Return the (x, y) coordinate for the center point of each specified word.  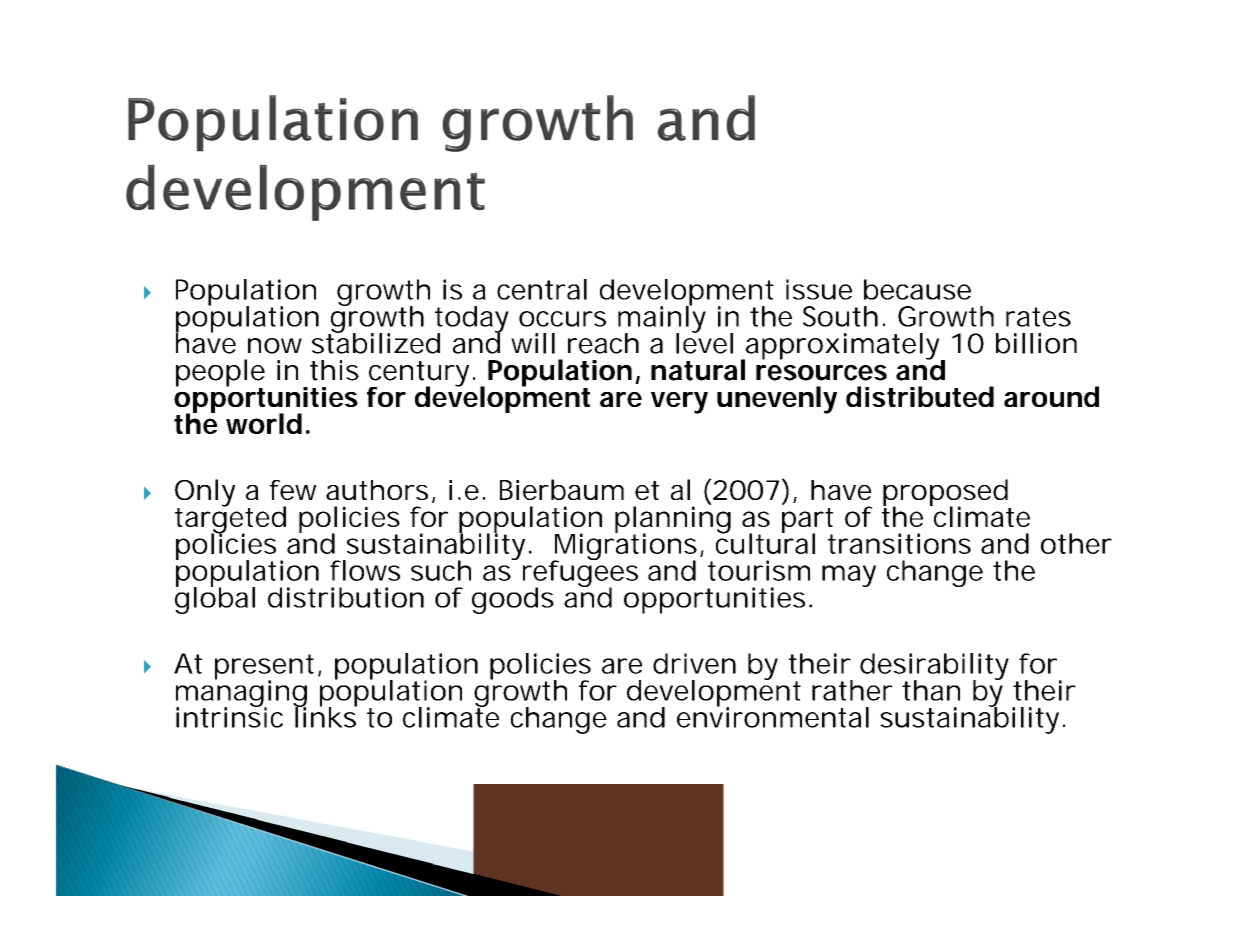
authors (380, 491)
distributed (920, 396)
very (679, 403)
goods (513, 600)
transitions (899, 543)
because (917, 289)
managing (241, 693)
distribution (346, 597)
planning (673, 520)
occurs (562, 319)
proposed (947, 494)
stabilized (376, 342)
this (334, 370)
